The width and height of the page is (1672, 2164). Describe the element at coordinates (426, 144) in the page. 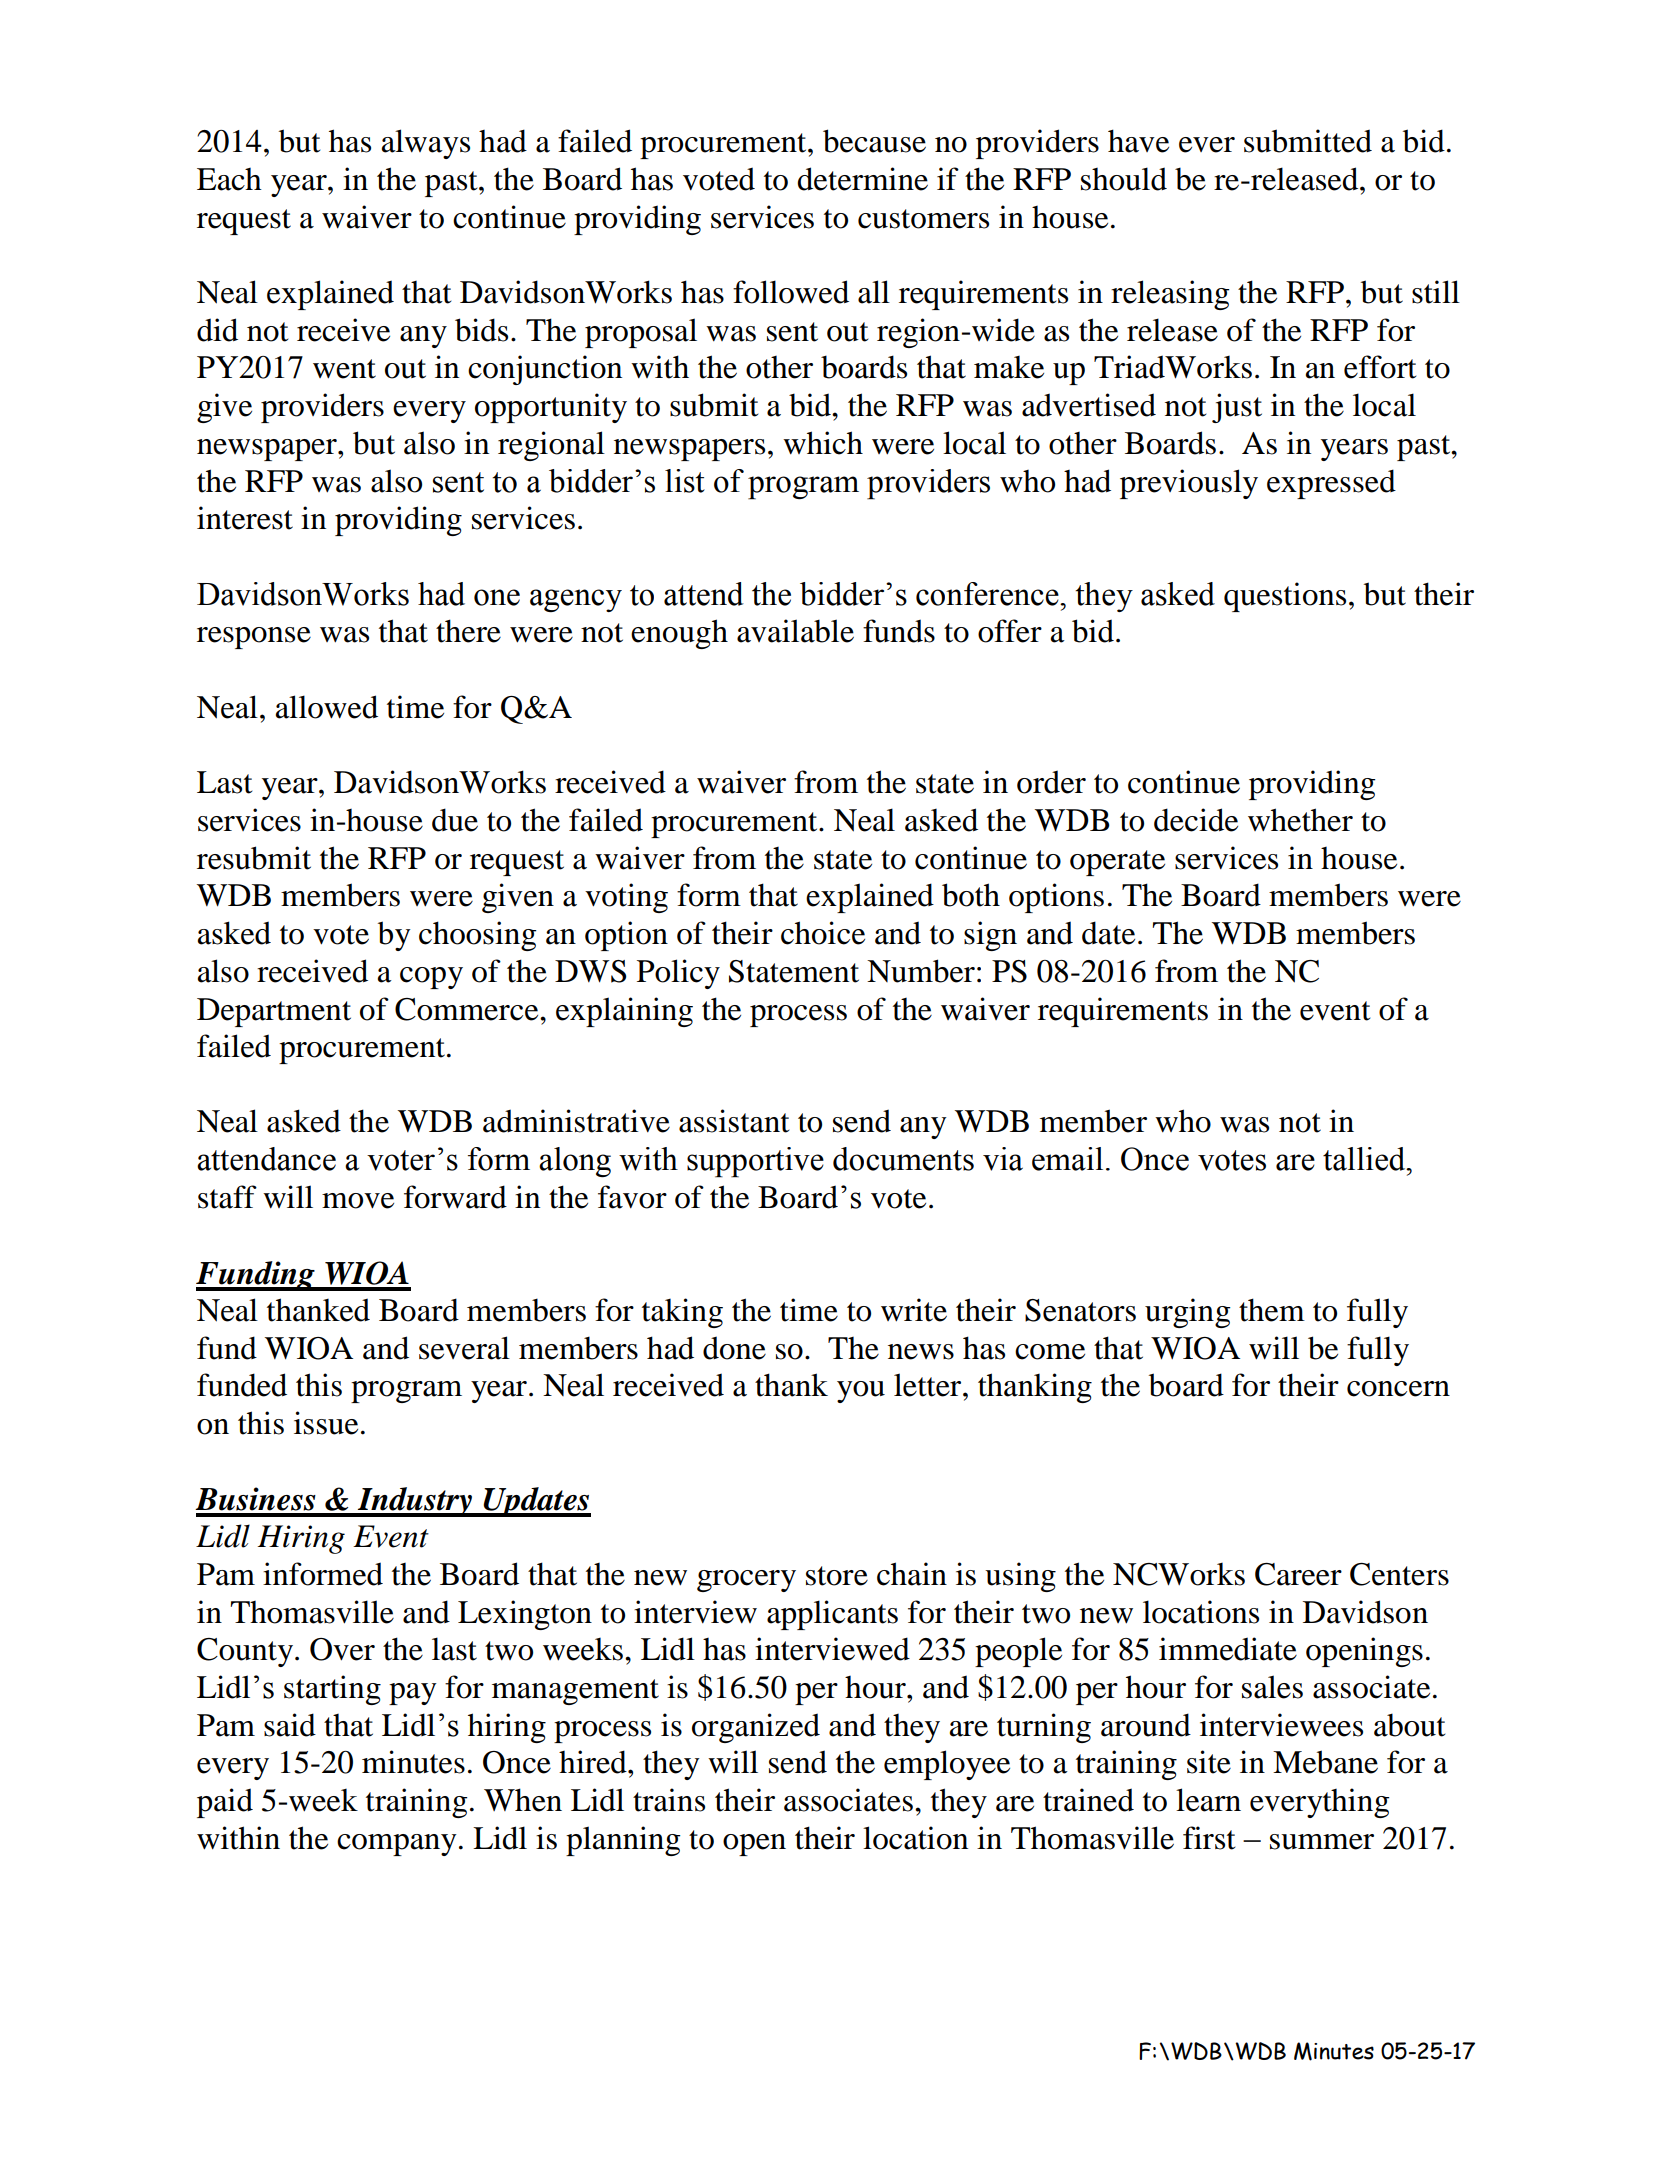

I see `always` at that location.
